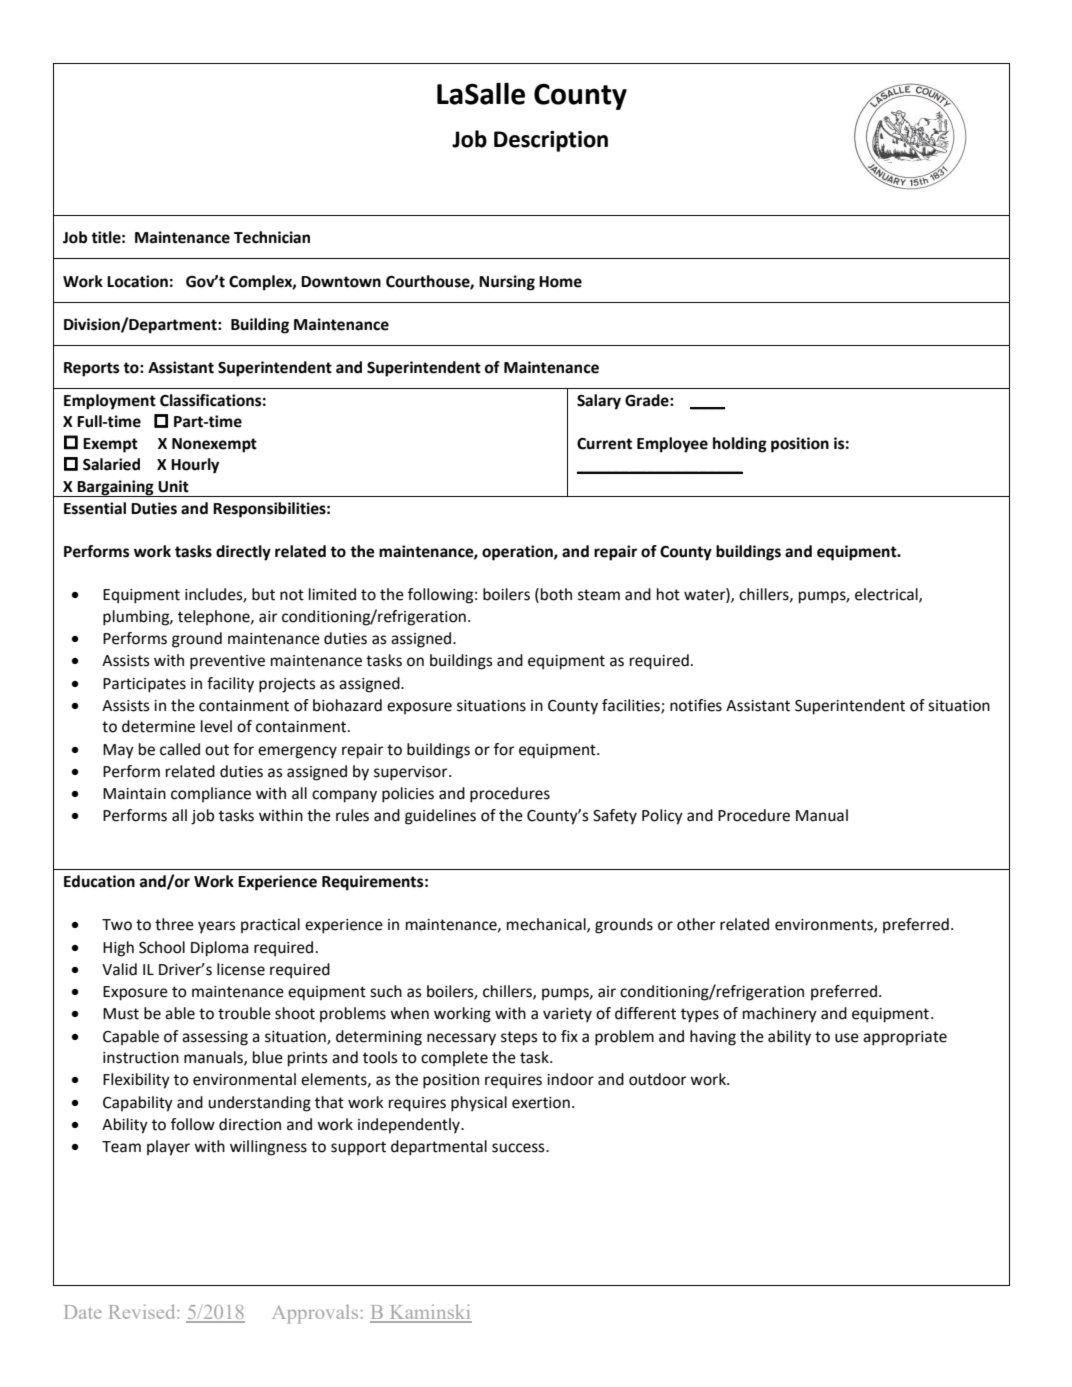 This screenshot has width=1072, height=1387. Describe the element at coordinates (158, 726) in the screenshot. I see `determine` at that location.
